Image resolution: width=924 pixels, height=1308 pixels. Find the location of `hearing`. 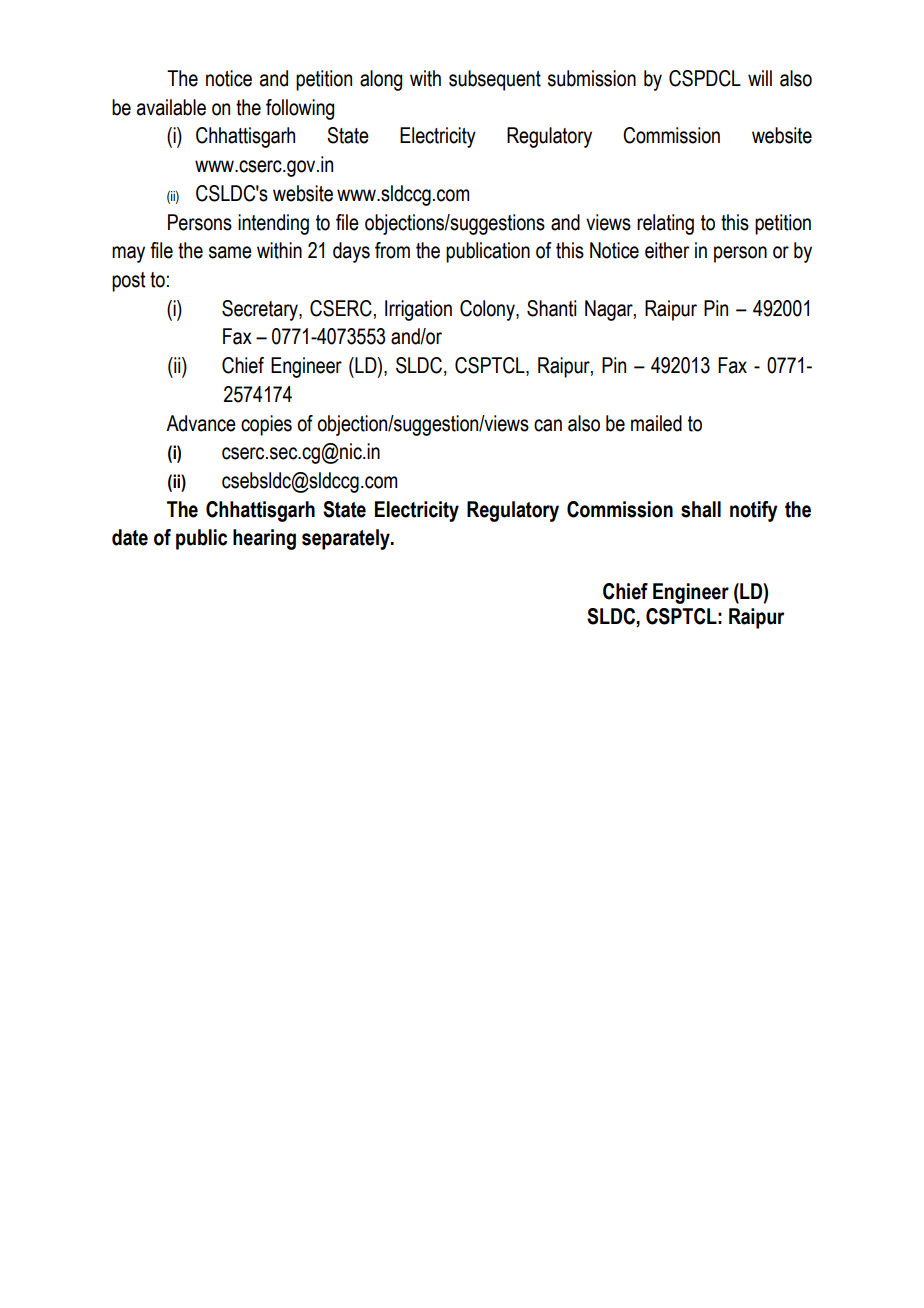

hearing is located at coordinates (264, 539).
